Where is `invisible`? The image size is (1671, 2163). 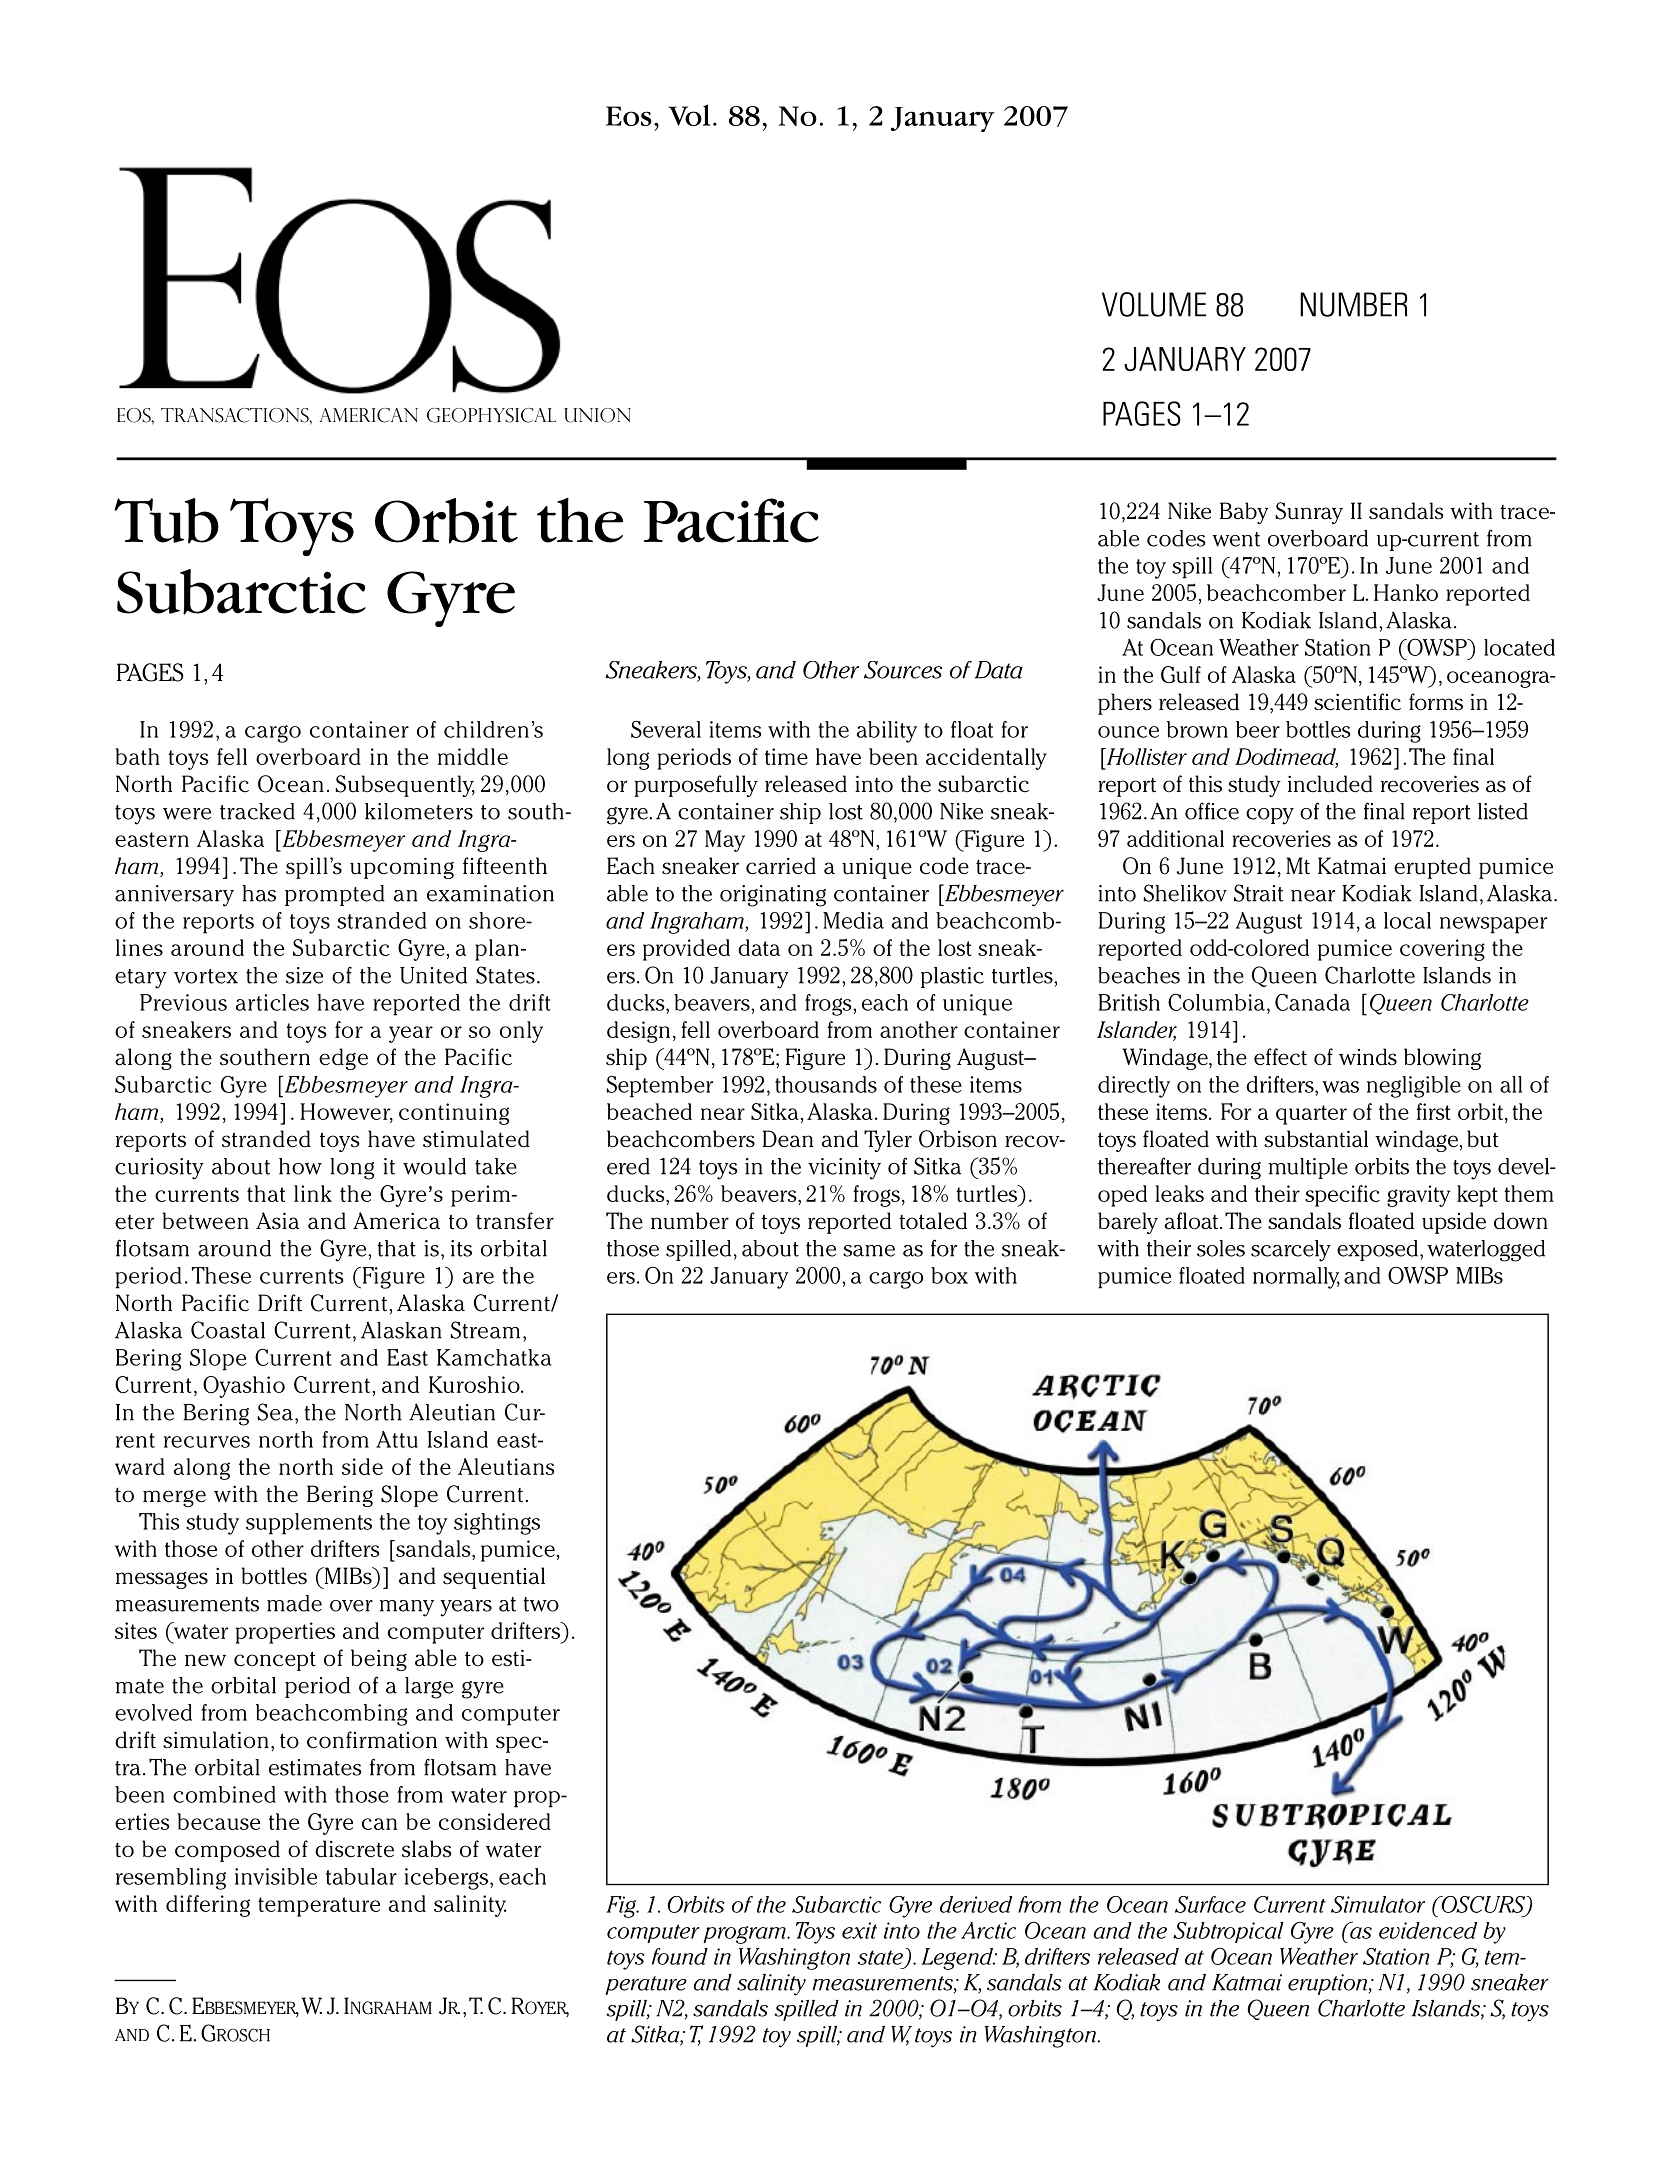 invisible is located at coordinates (276, 1876).
